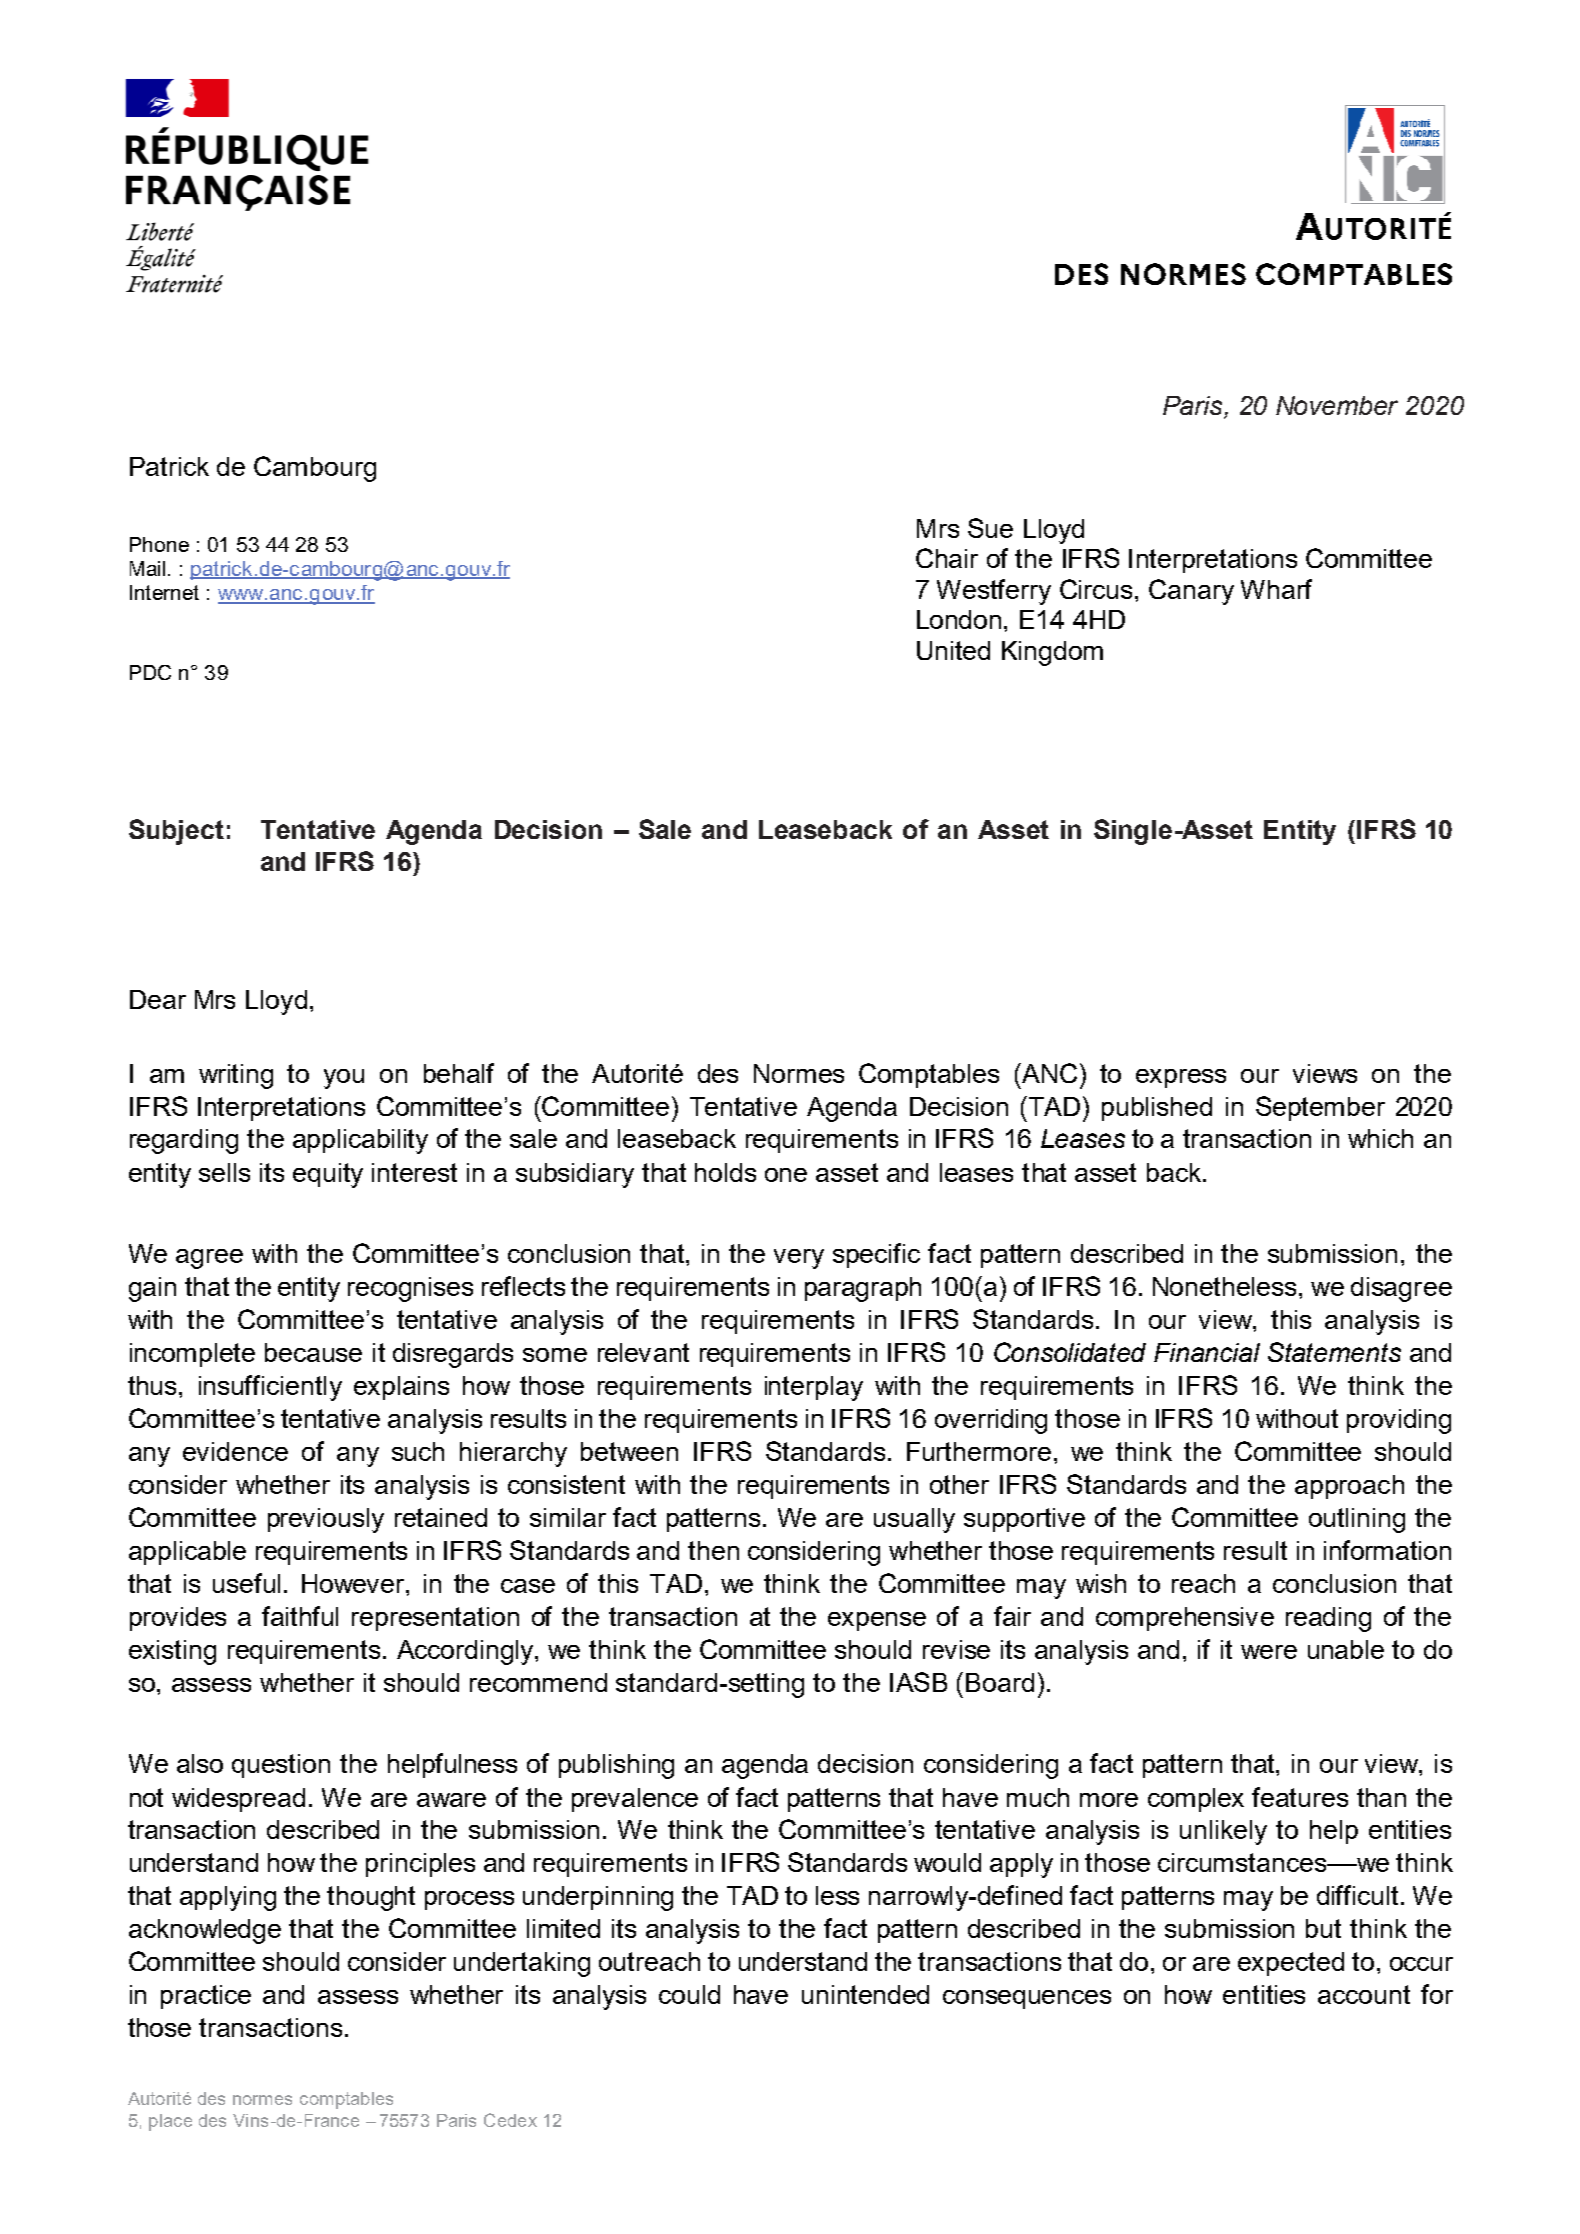 The width and height of the page is (1580, 2234). Describe the element at coordinates (410, 1289) in the page. I see `recognises` at that location.
